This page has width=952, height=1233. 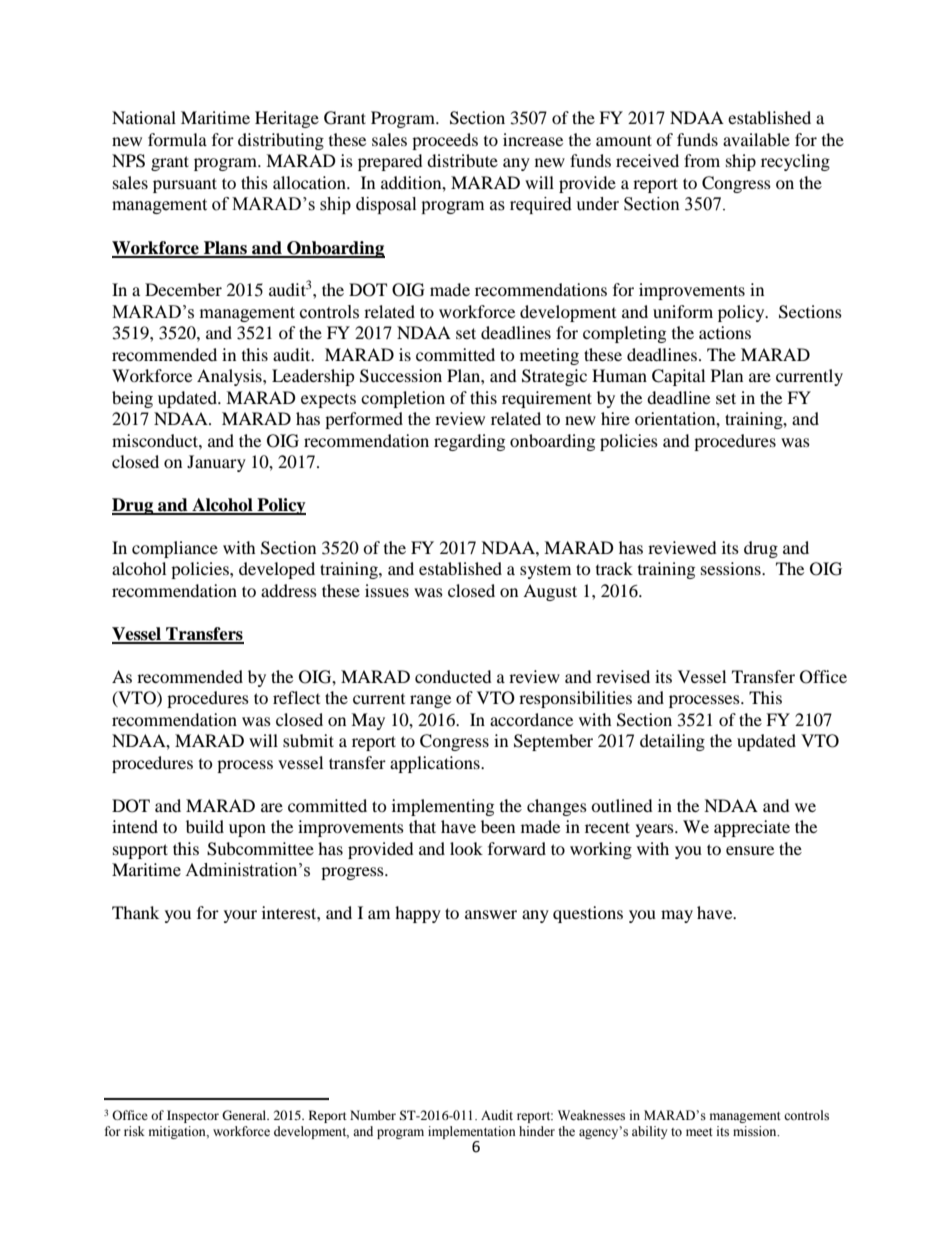 What do you see at coordinates (750, 850) in the page?
I see `ensure` at bounding box center [750, 850].
